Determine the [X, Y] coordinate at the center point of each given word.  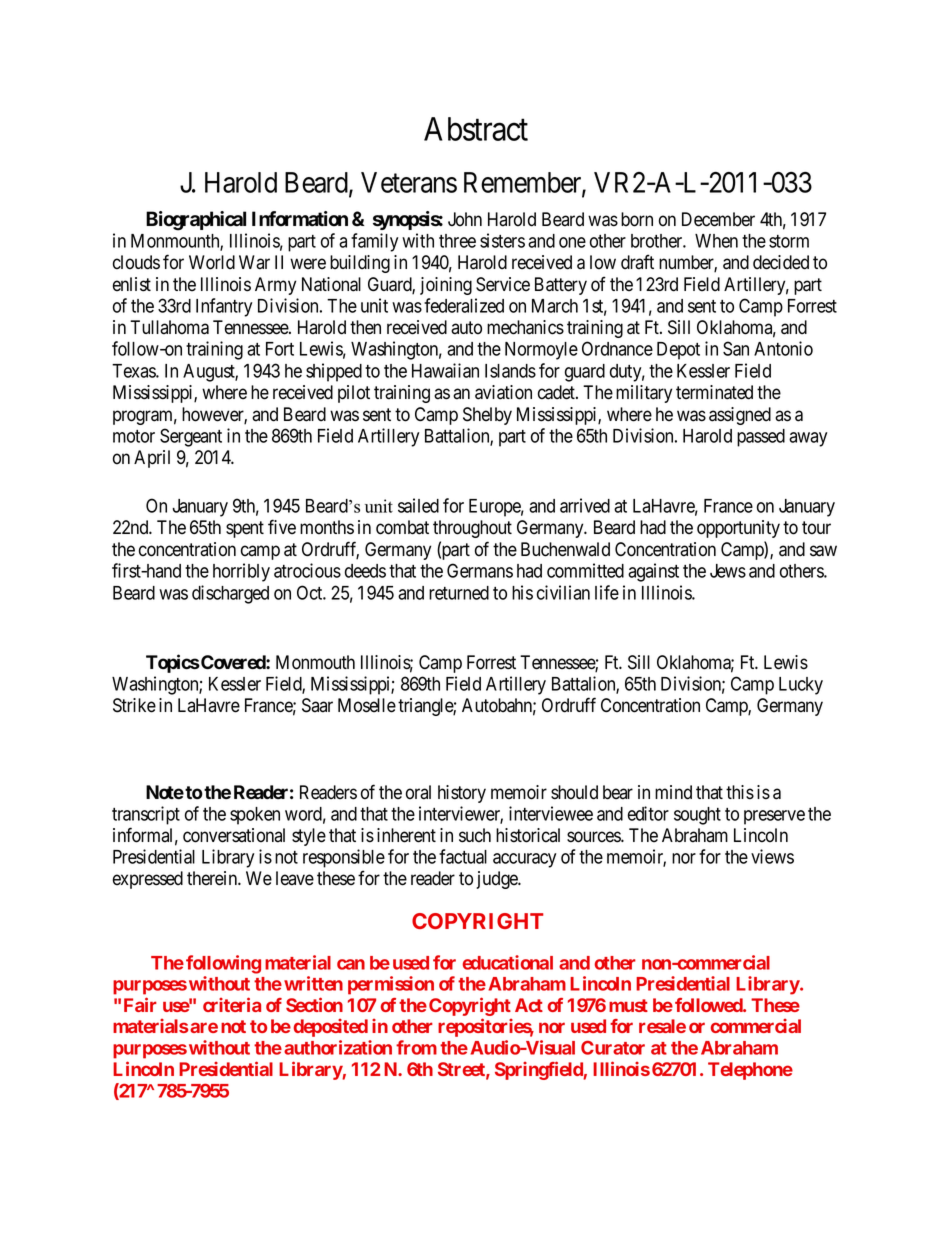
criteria [232, 1004]
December [718, 219]
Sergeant [191, 437]
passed [761, 438]
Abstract [476, 129]
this [740, 792]
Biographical [196, 221]
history [462, 794]
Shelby [487, 416]
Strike [134, 705]
